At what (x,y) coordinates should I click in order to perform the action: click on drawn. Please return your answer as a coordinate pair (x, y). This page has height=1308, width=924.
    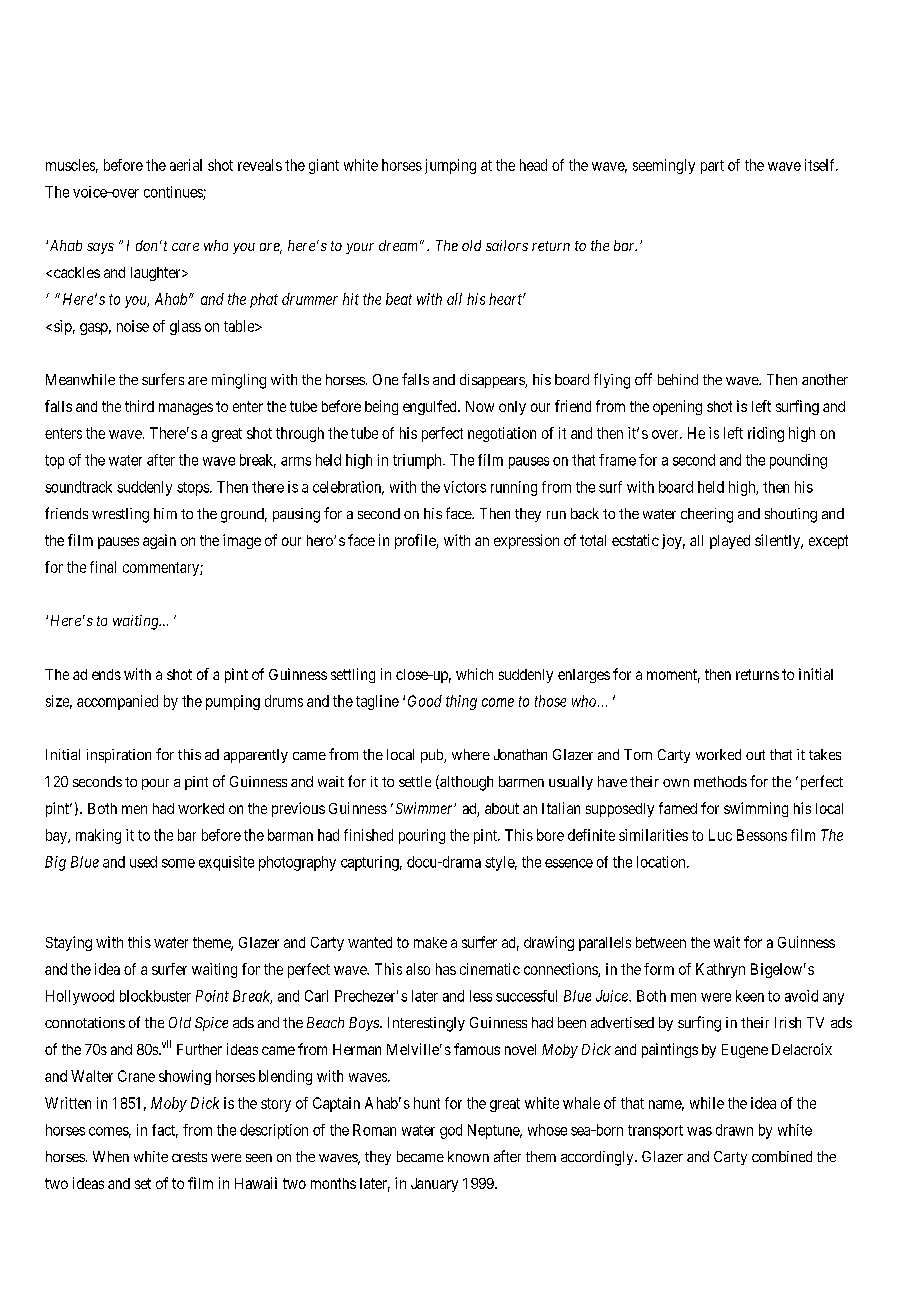
    Looking at the image, I should click on (734, 1130).
